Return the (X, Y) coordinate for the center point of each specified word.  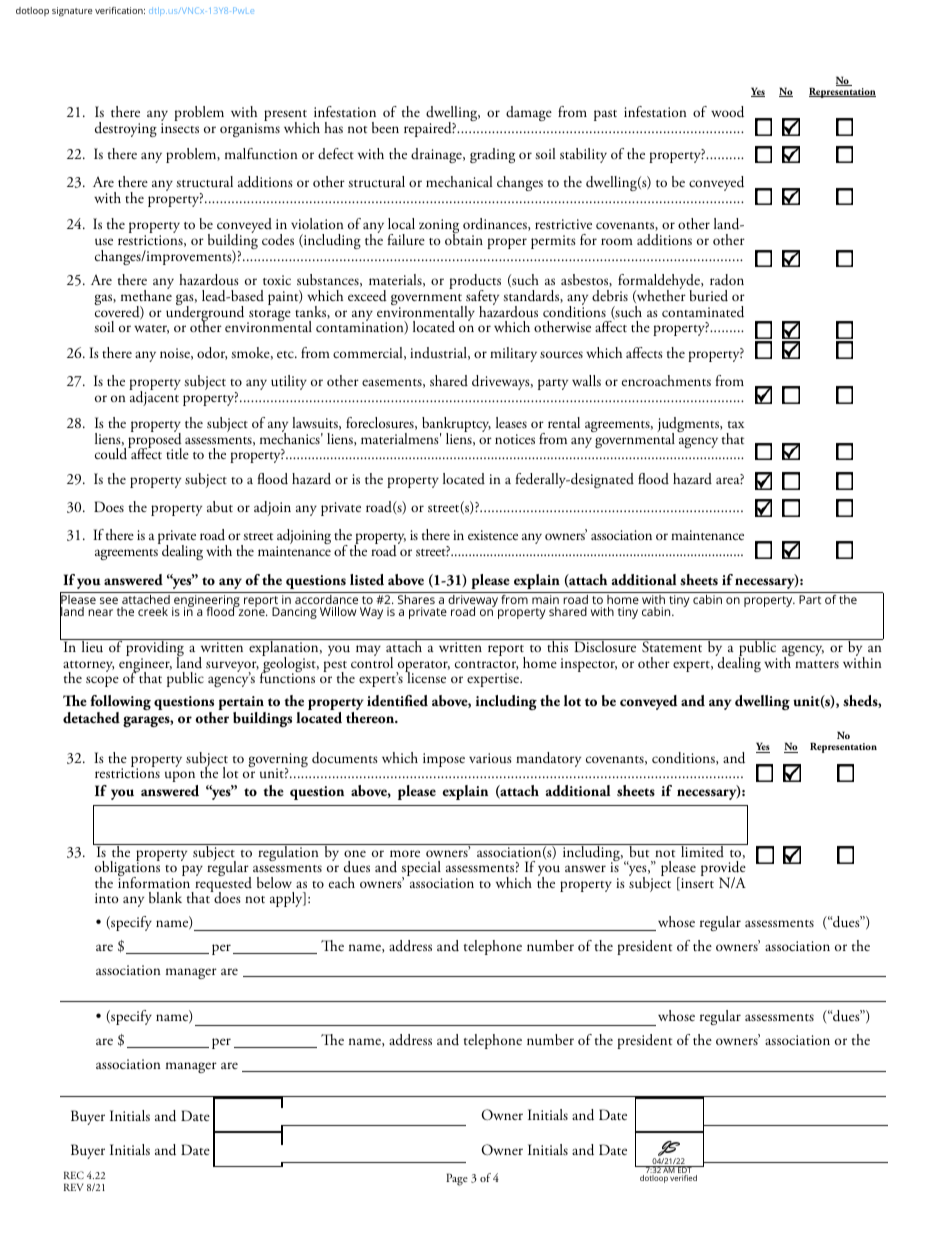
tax (736, 424)
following (120, 704)
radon (727, 280)
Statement (672, 646)
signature (72, 11)
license (425, 676)
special (421, 870)
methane (146, 294)
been (385, 127)
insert (696, 884)
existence (493, 535)
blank (165, 897)
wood (727, 112)
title (177, 453)
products (475, 283)
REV (73, 1187)
